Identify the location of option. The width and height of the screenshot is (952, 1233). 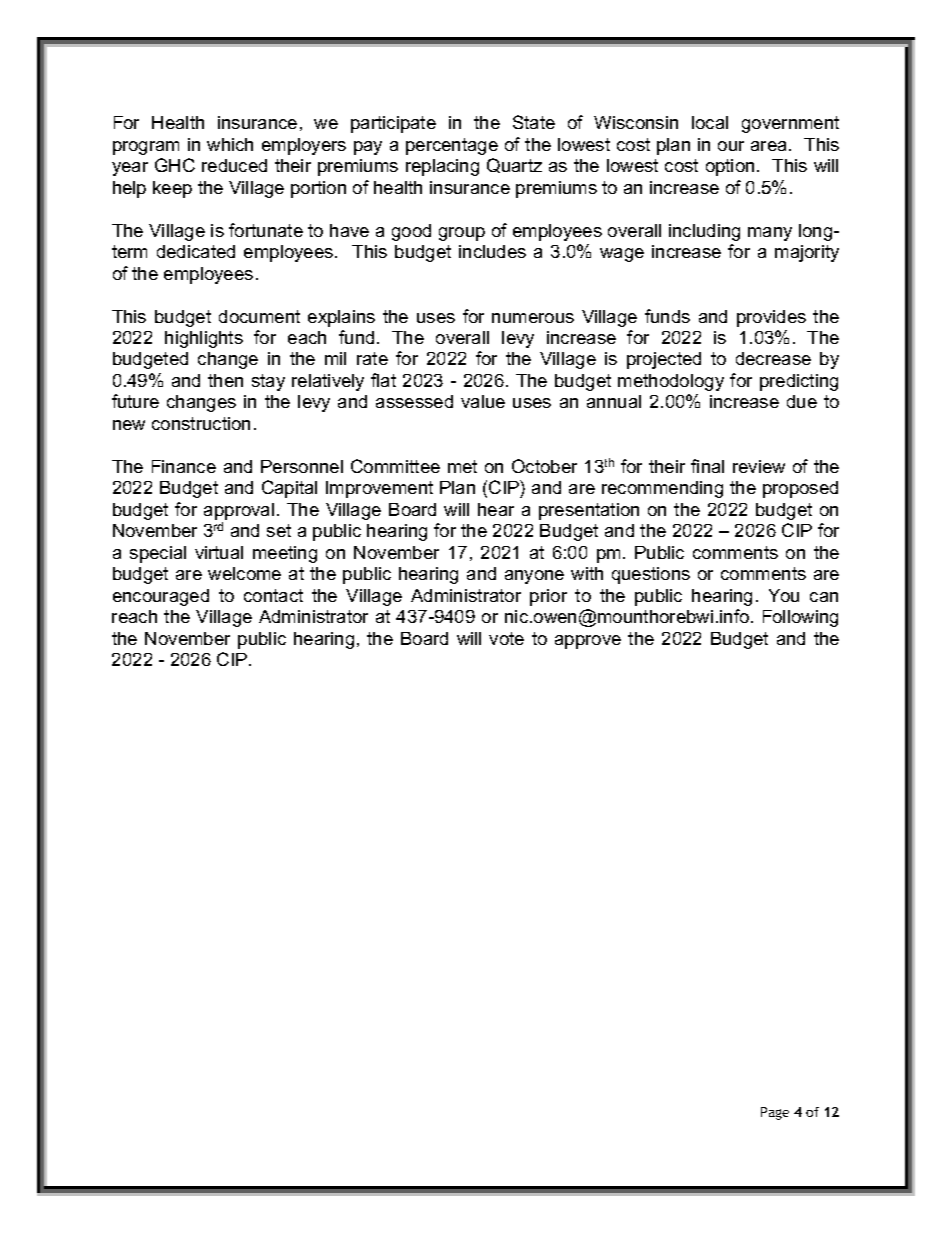
(730, 167).
